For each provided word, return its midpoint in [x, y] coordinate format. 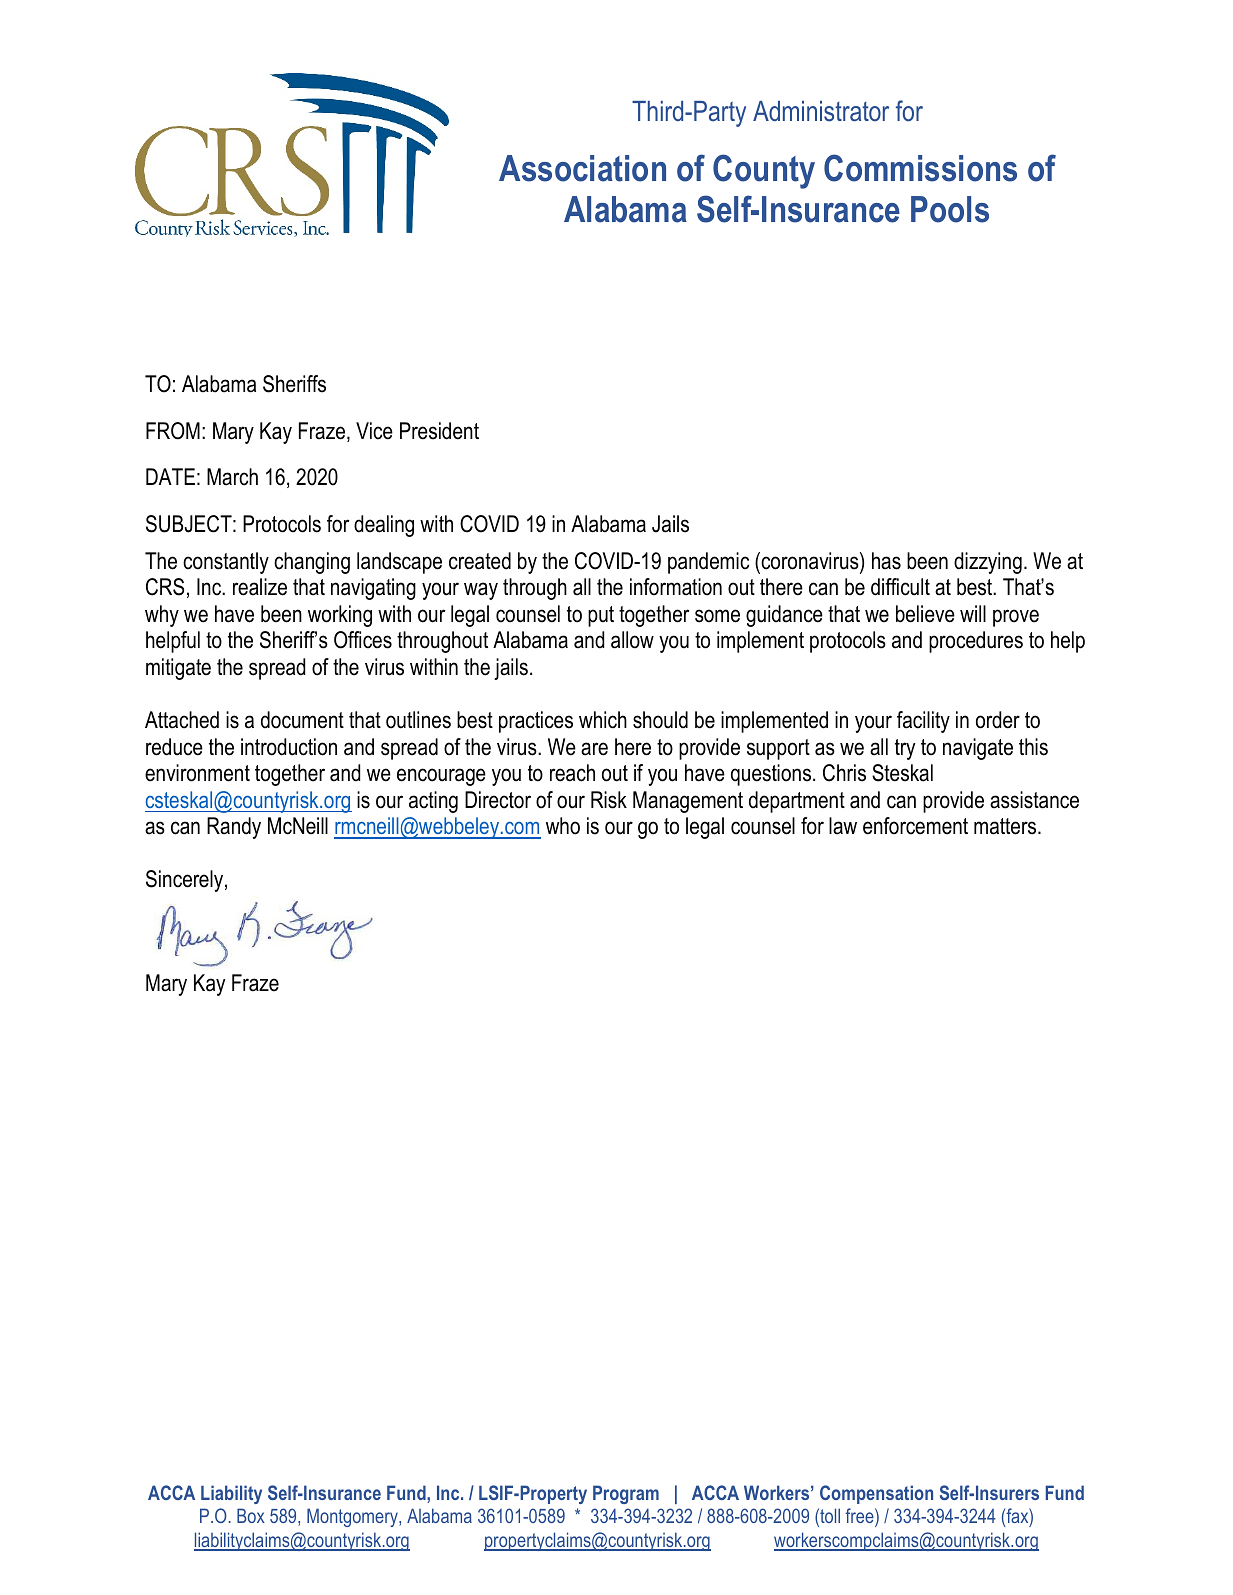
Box [251, 1515]
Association [582, 168]
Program [626, 1494]
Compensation [876, 1494]
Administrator [821, 111]
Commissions [920, 168]
